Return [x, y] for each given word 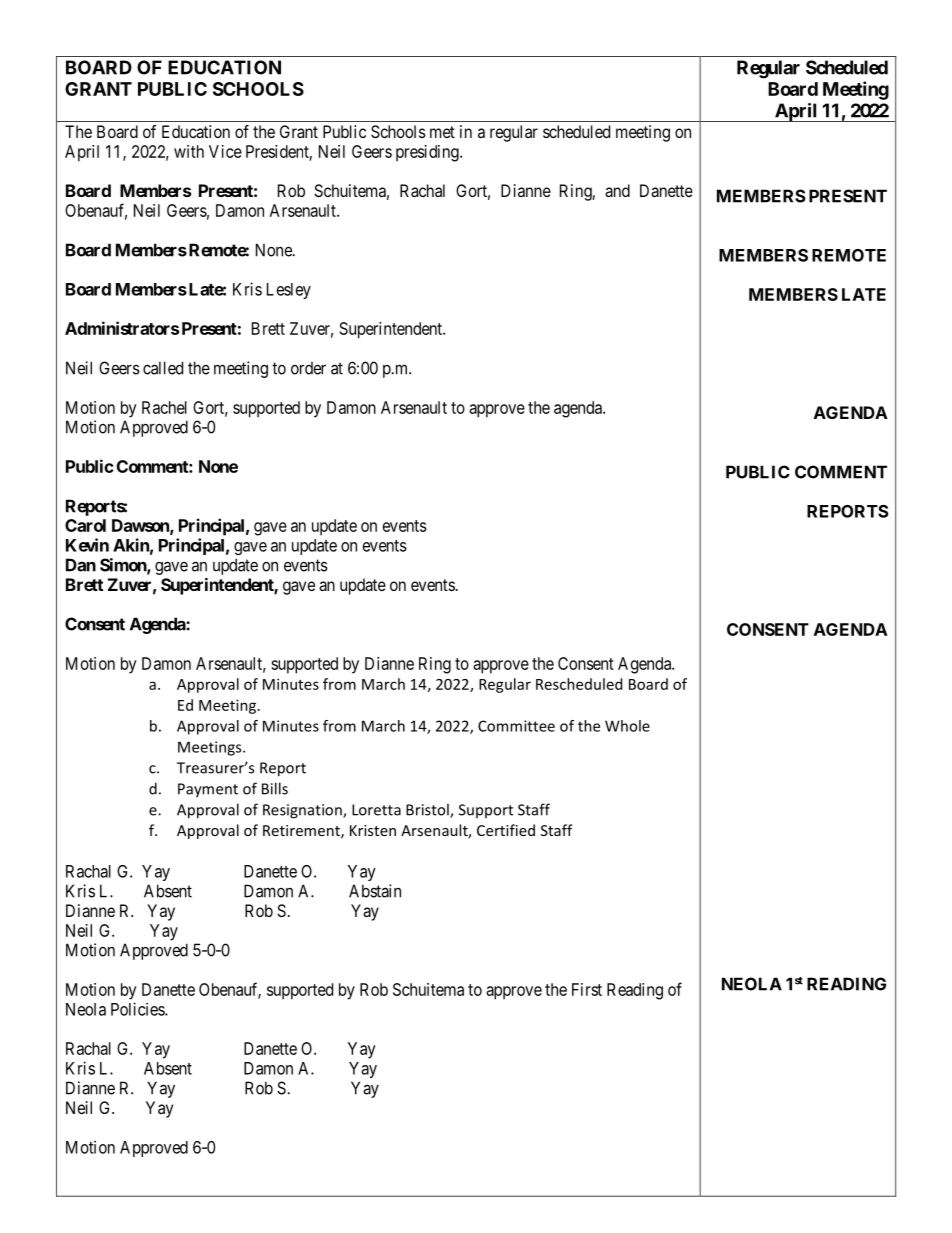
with [189, 151]
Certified [506, 830]
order [308, 368]
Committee [516, 726]
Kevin [87, 545]
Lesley [289, 291]
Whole [627, 726]
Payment [208, 790]
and [617, 190]
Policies [138, 1009]
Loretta [376, 810]
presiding [428, 153]
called [163, 368]
